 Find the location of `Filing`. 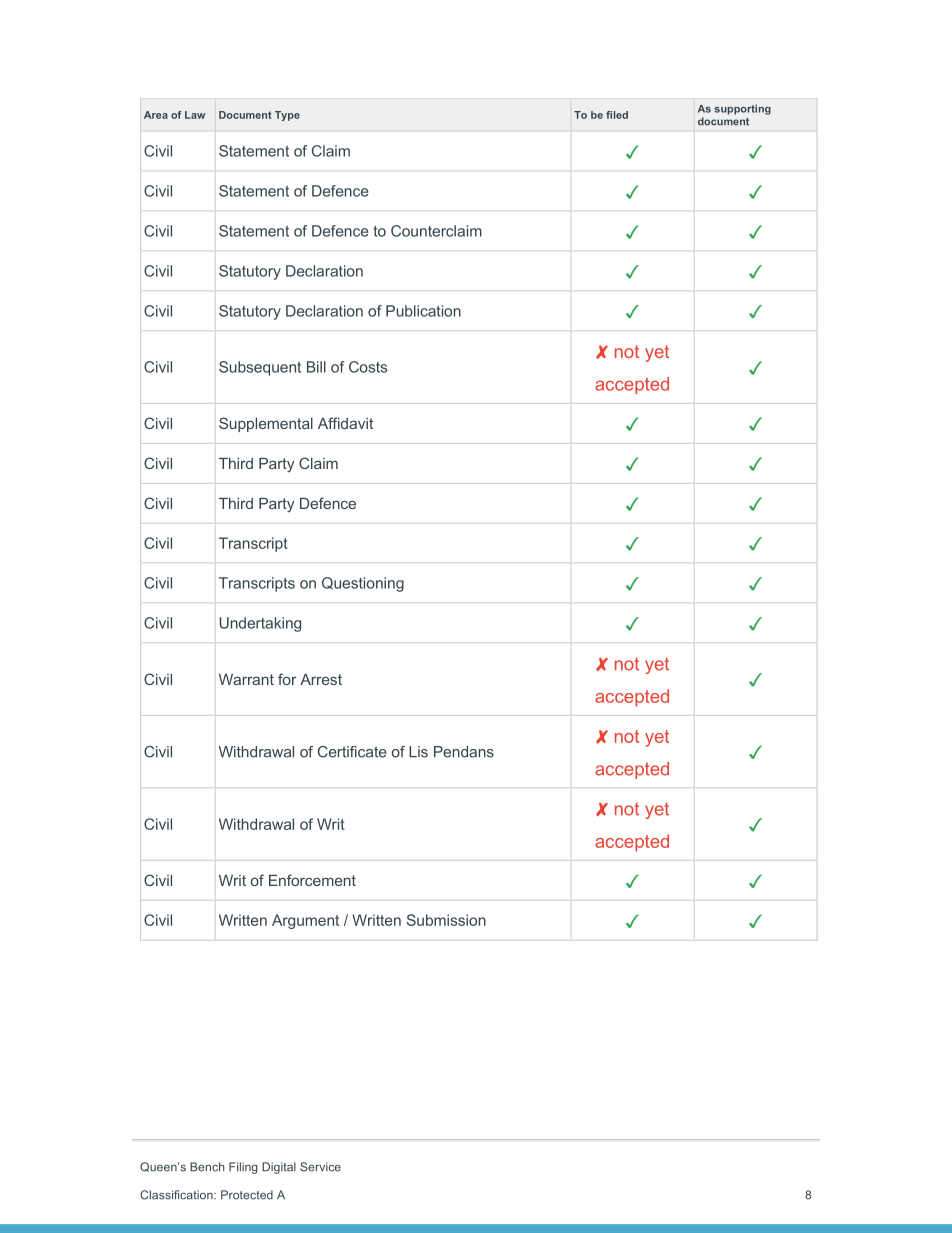

Filing is located at coordinates (243, 1168).
